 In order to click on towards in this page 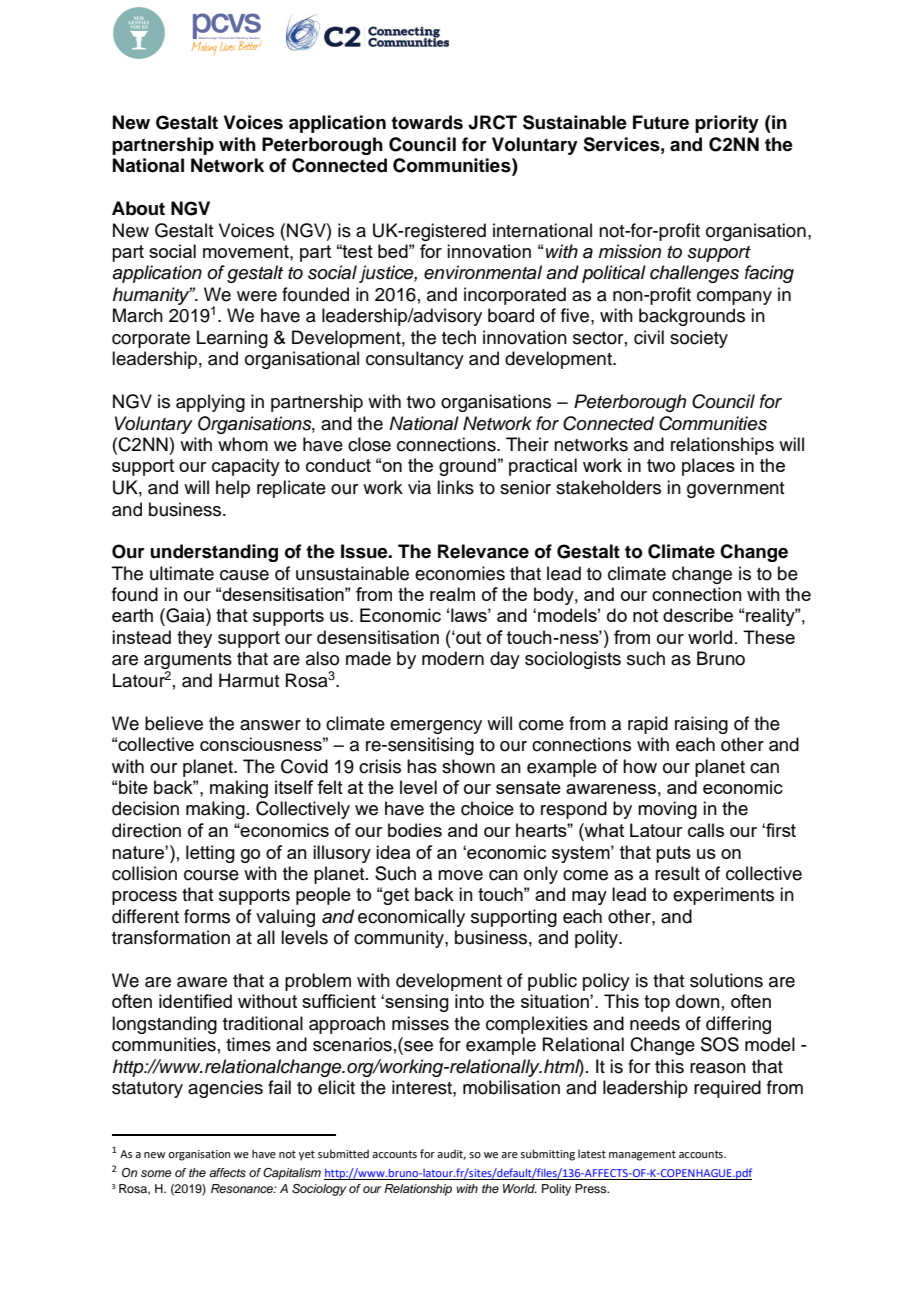, I will do `click(427, 122)`.
